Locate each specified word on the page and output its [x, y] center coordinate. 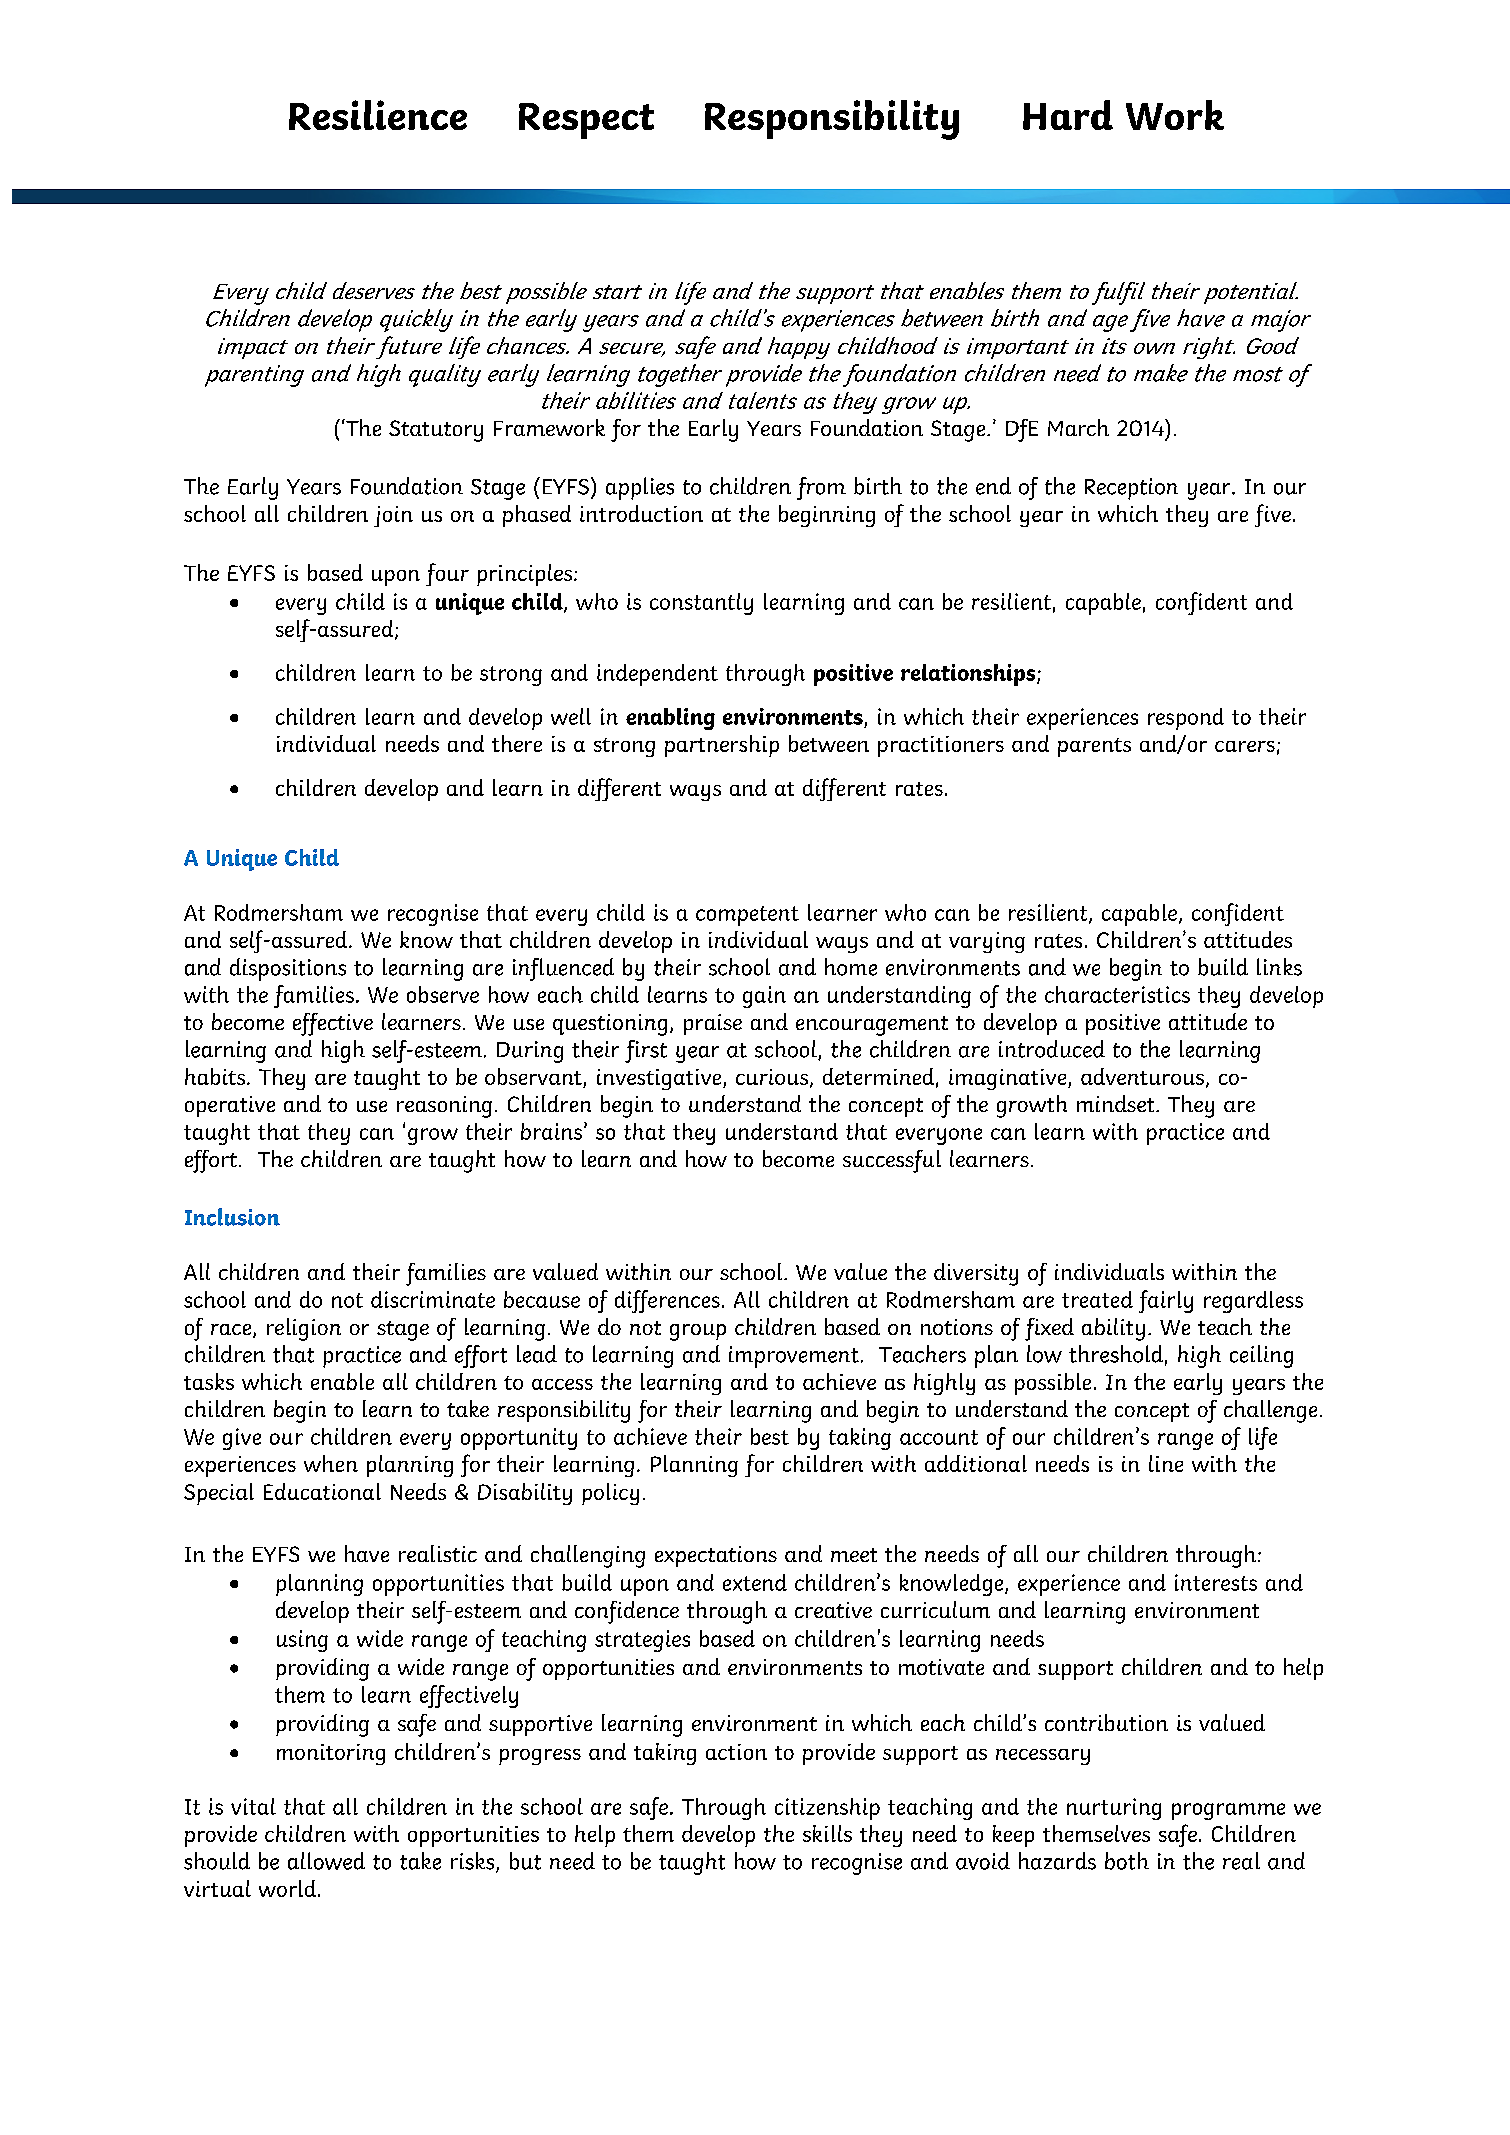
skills [827, 1833]
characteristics [1117, 994]
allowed [326, 1861]
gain [764, 997]
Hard [1068, 115]
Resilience [378, 115]
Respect [586, 121]
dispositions [288, 969]
